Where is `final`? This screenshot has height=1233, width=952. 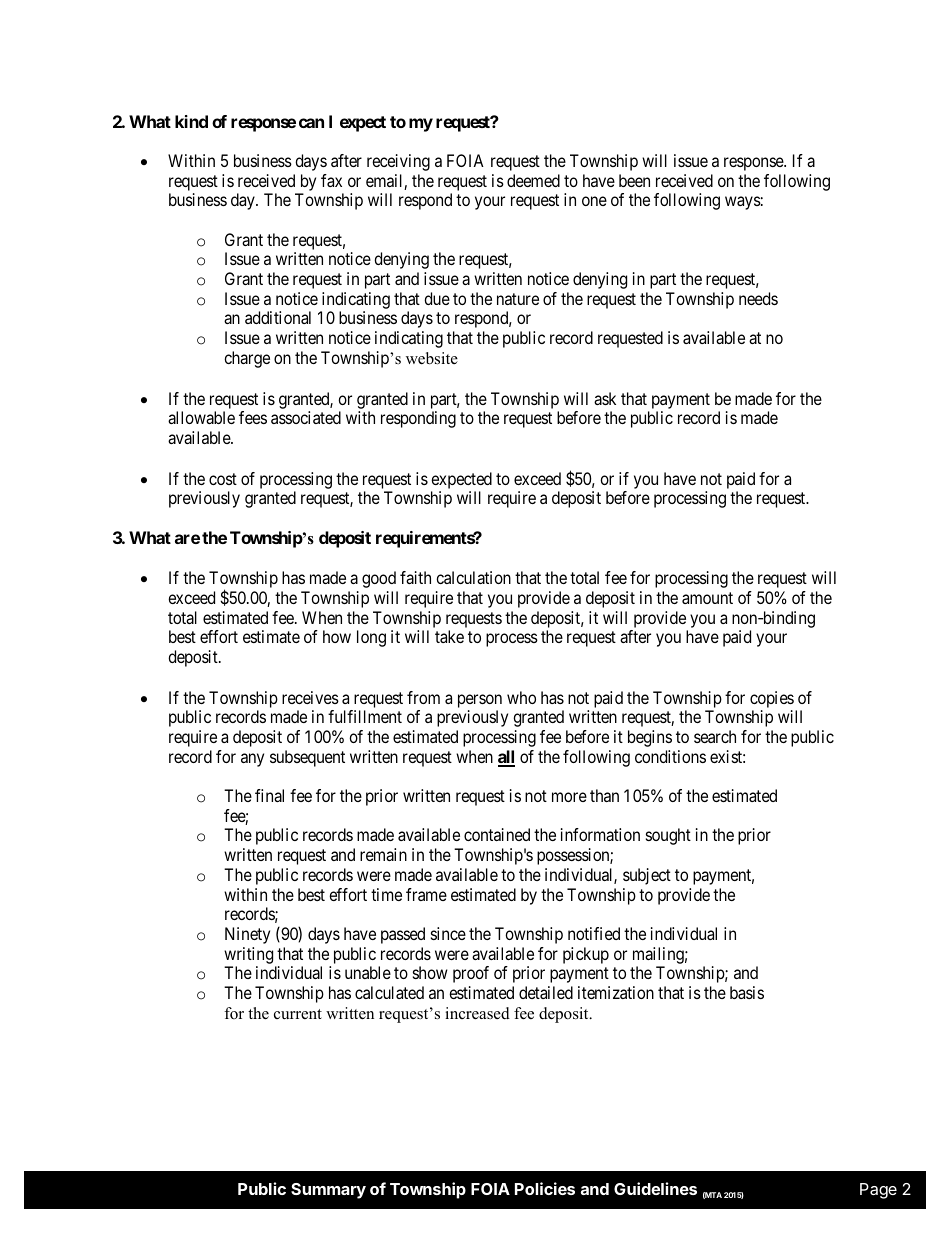 final is located at coordinates (269, 795).
